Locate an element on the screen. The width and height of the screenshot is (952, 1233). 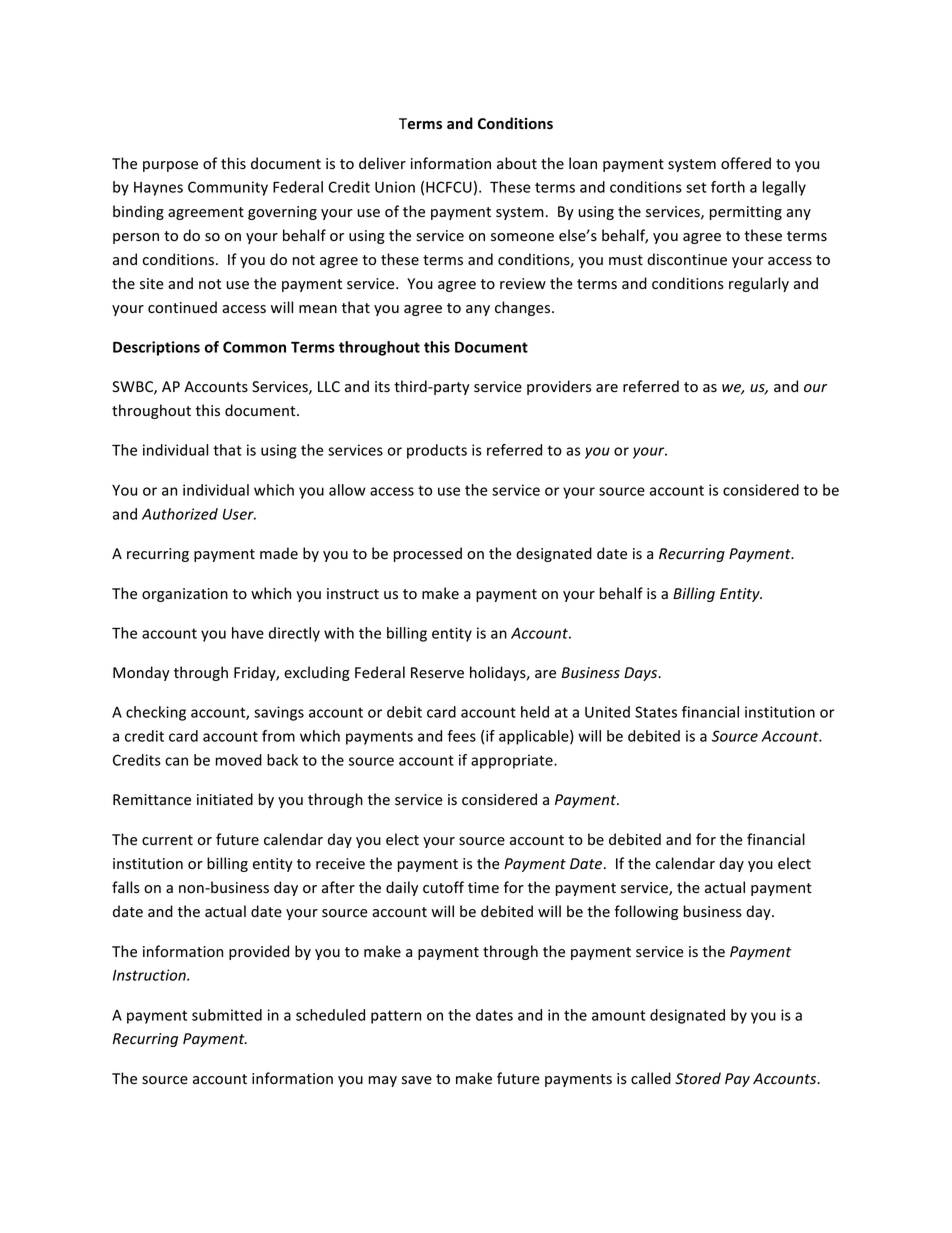
submitted is located at coordinates (227, 1015).
